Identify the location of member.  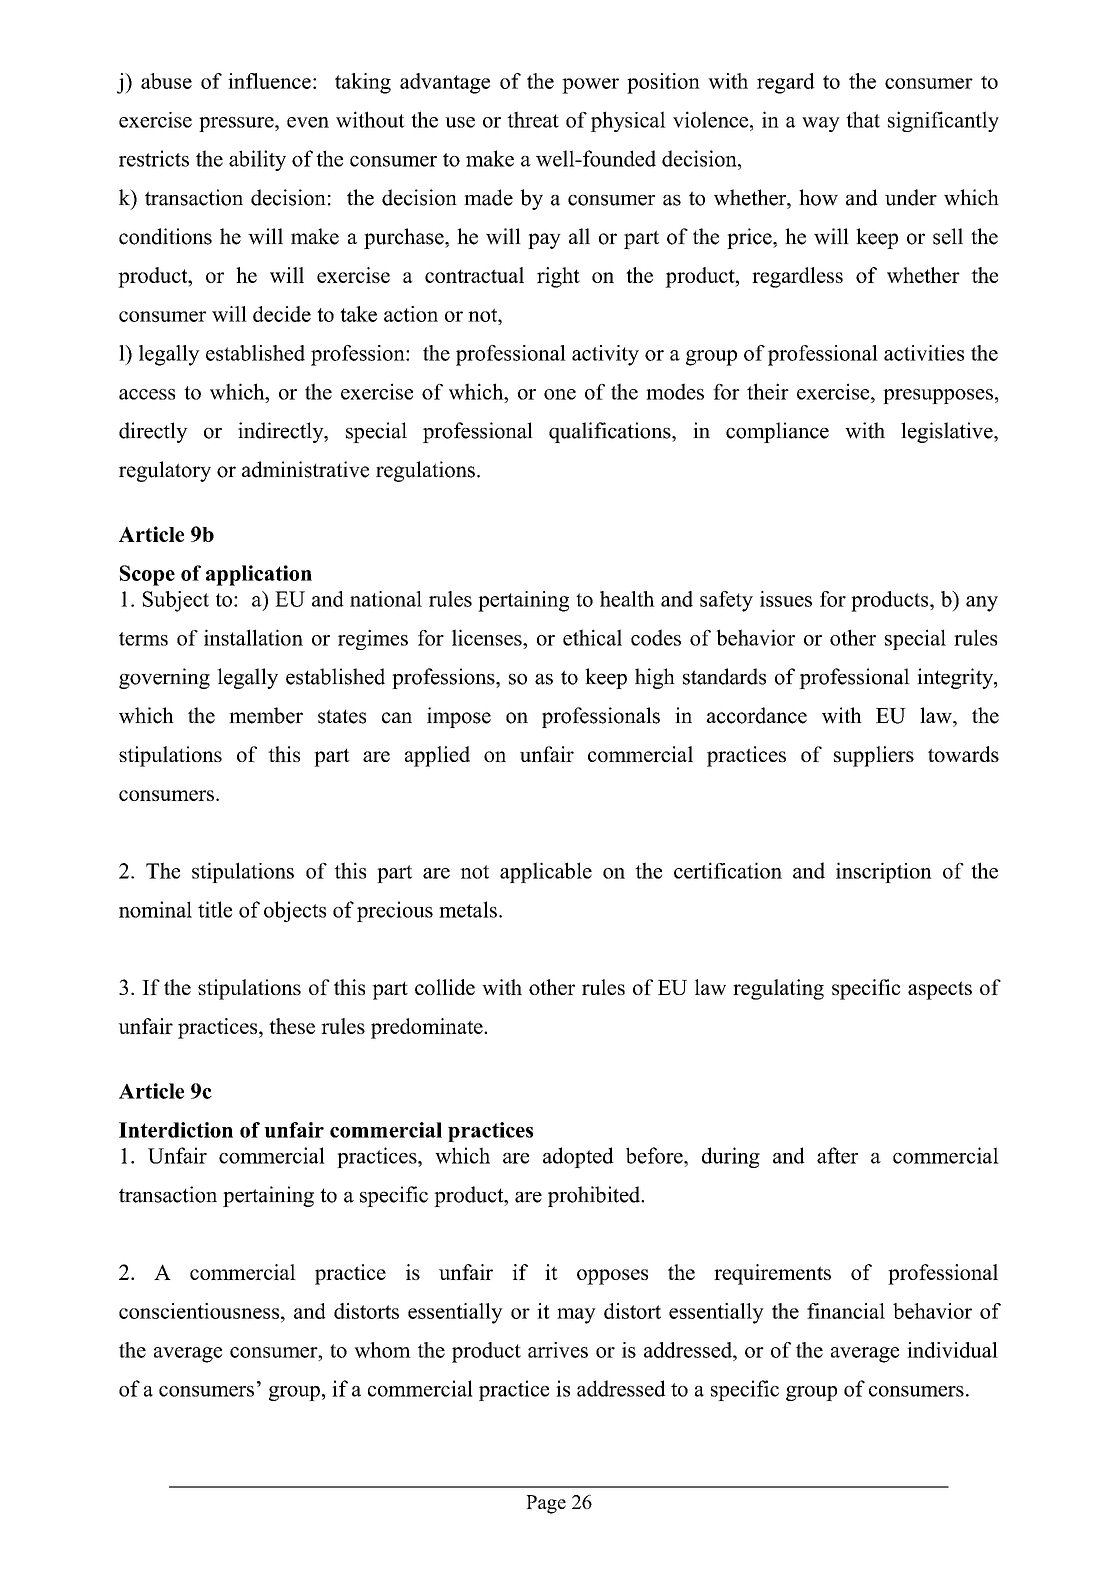
(266, 715).
